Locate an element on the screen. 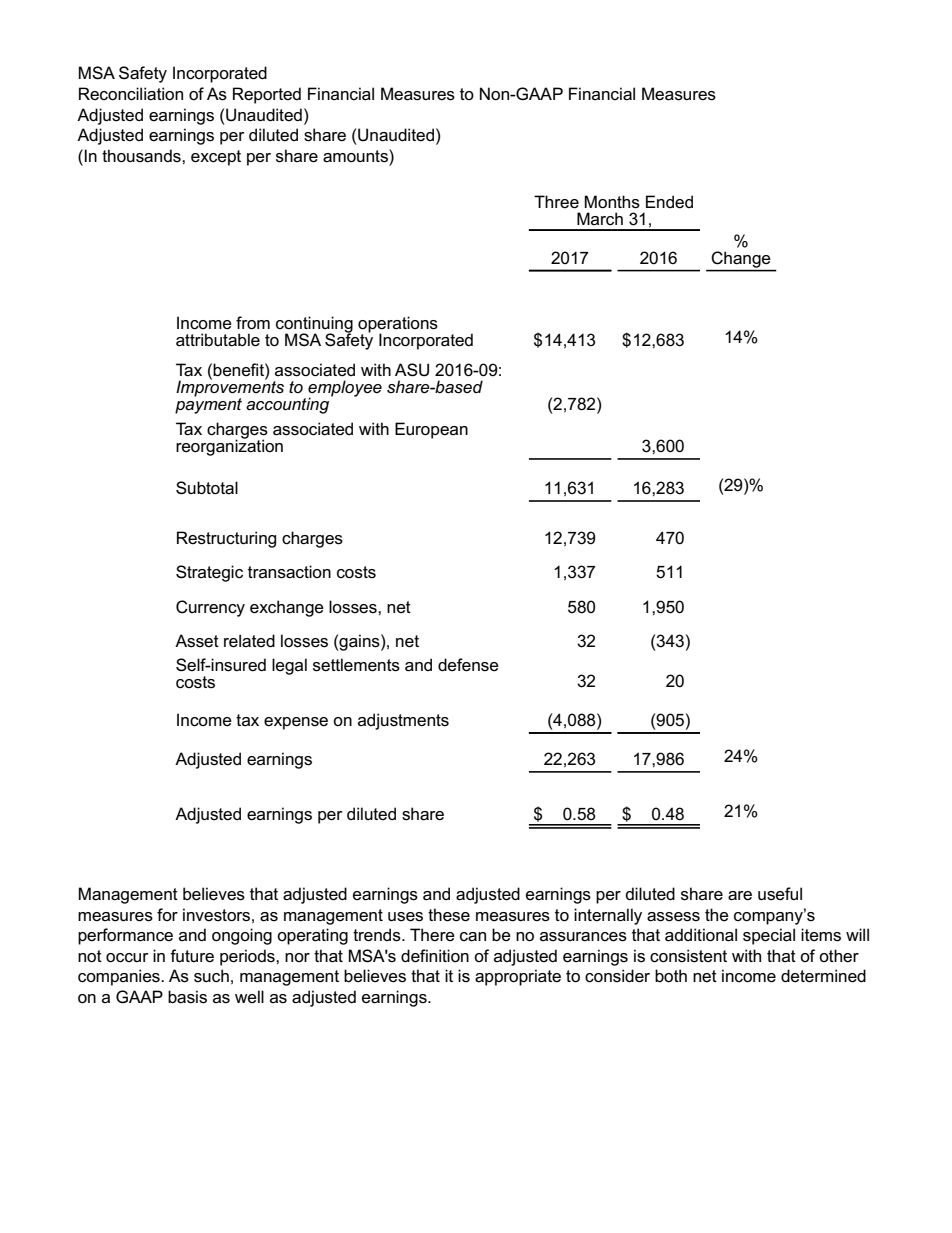  March is located at coordinates (600, 219).
